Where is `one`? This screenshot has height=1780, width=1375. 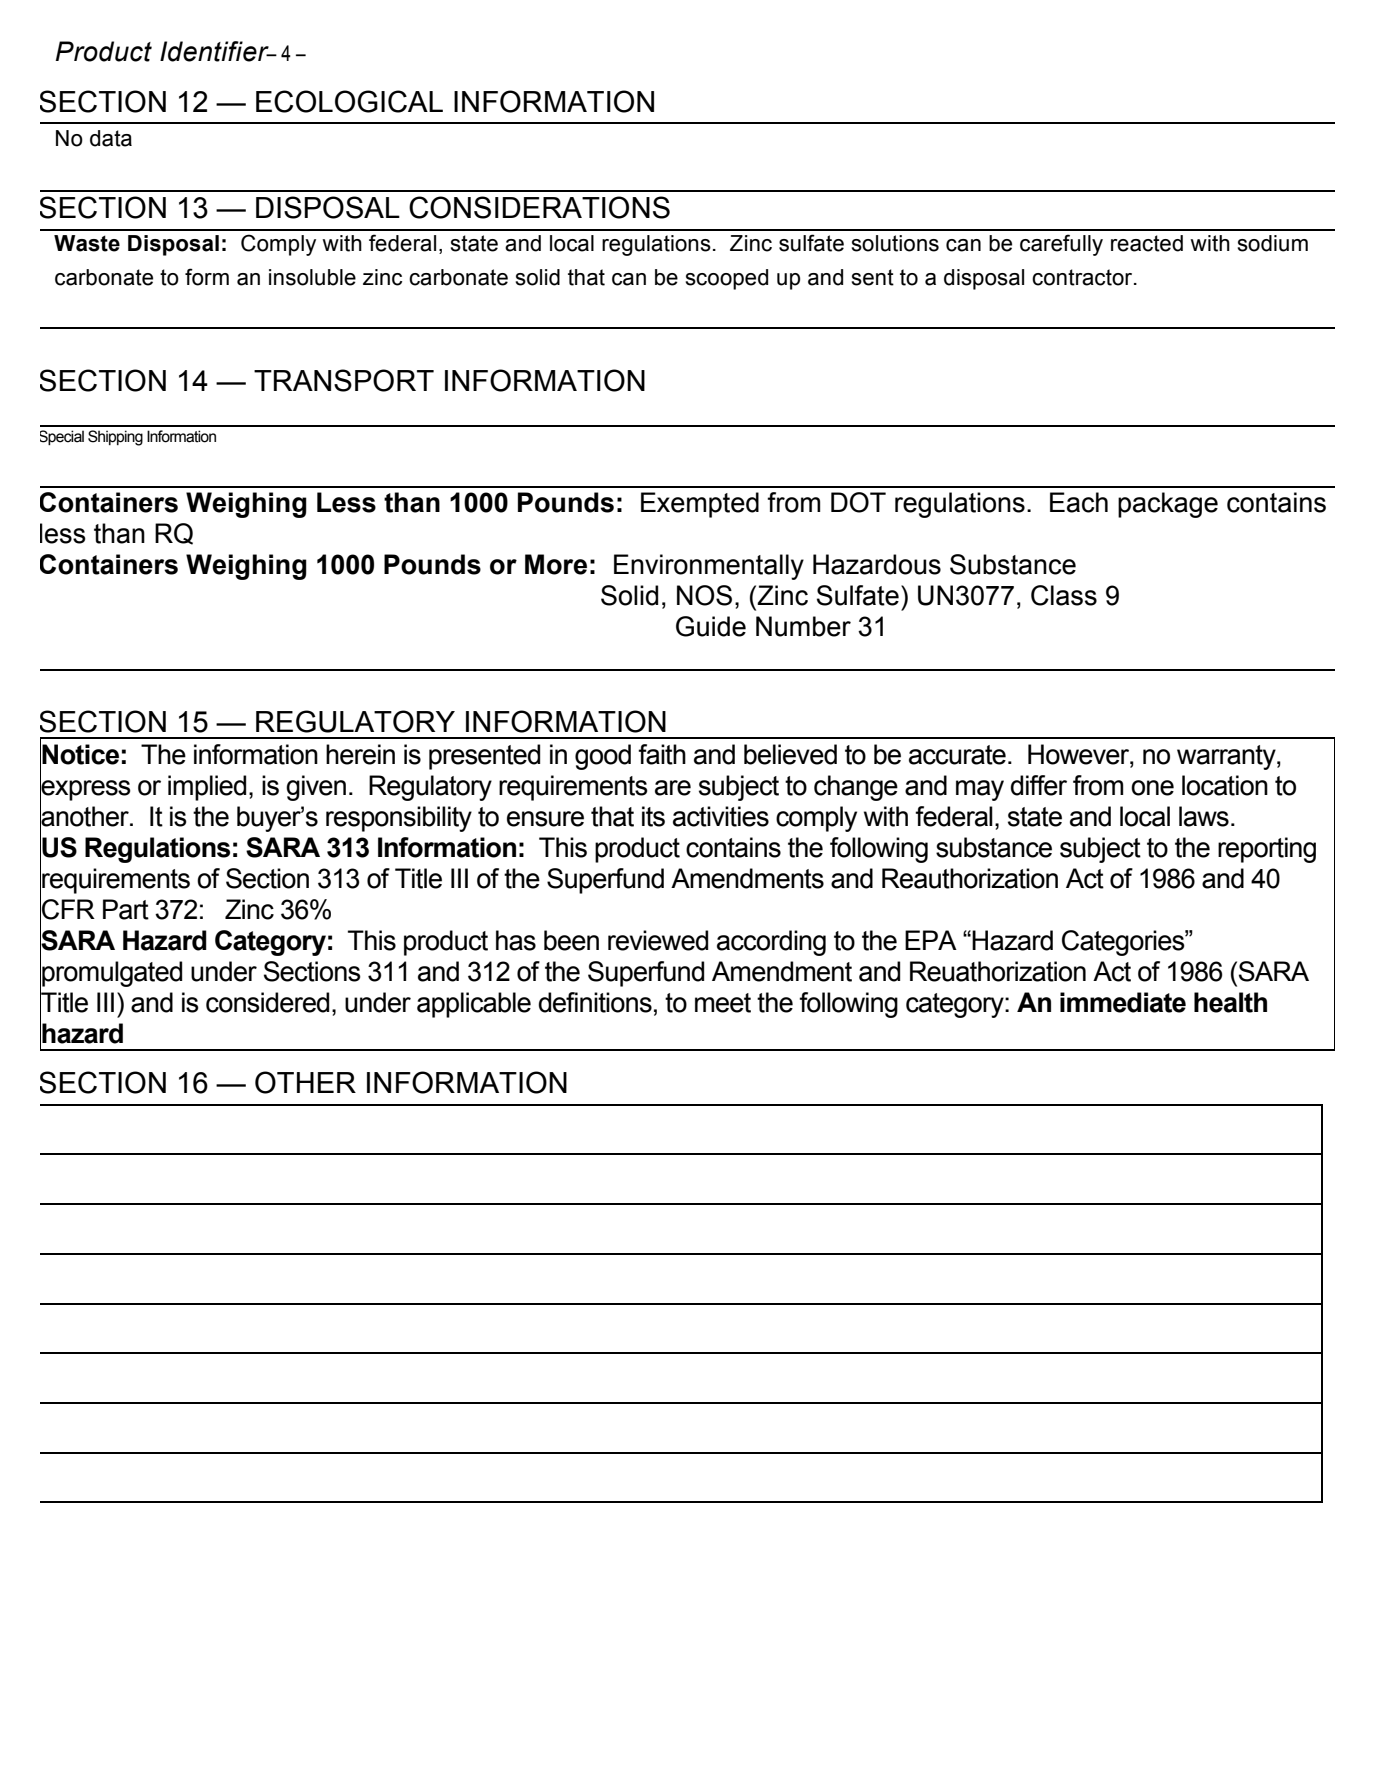 one is located at coordinates (1152, 788).
